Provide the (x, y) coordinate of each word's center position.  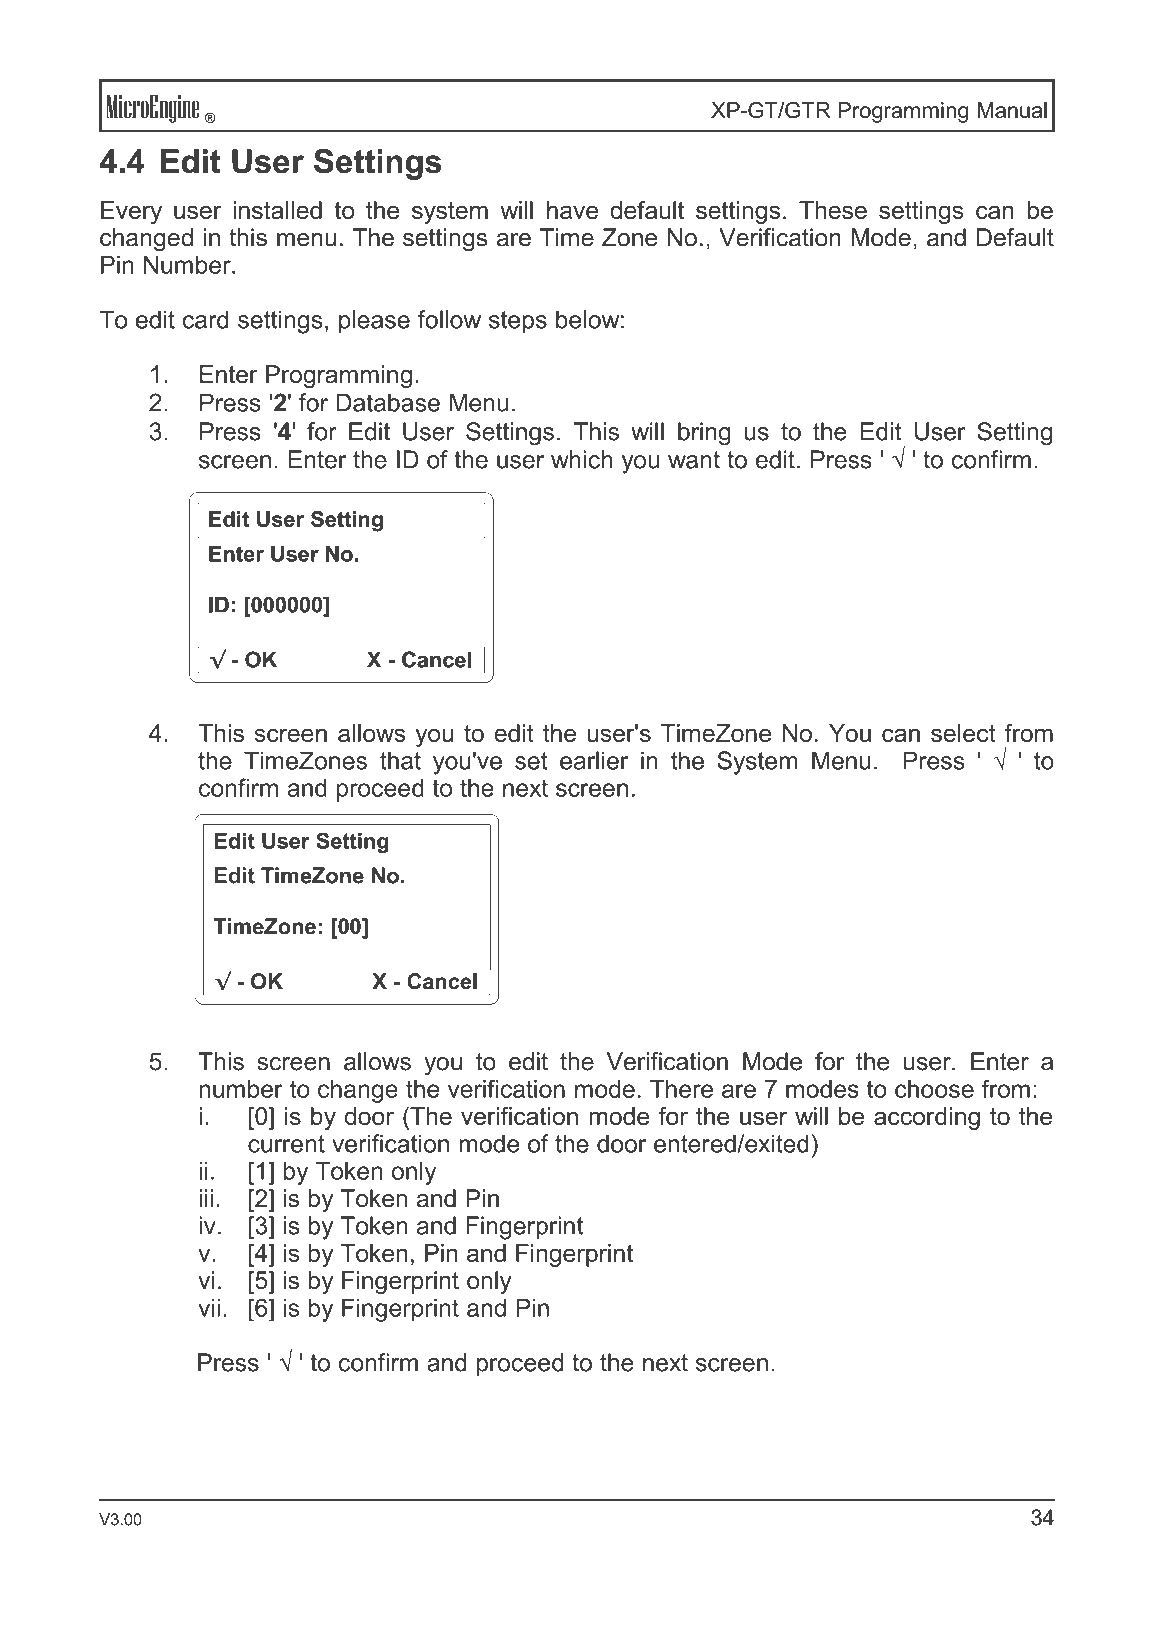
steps (518, 322)
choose (934, 1089)
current (286, 1144)
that (400, 760)
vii (209, 1307)
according (927, 1118)
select (963, 733)
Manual (1012, 110)
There (681, 1089)
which (582, 459)
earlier (594, 760)
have (572, 210)
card (206, 319)
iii (206, 1198)
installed (277, 210)
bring (704, 434)
